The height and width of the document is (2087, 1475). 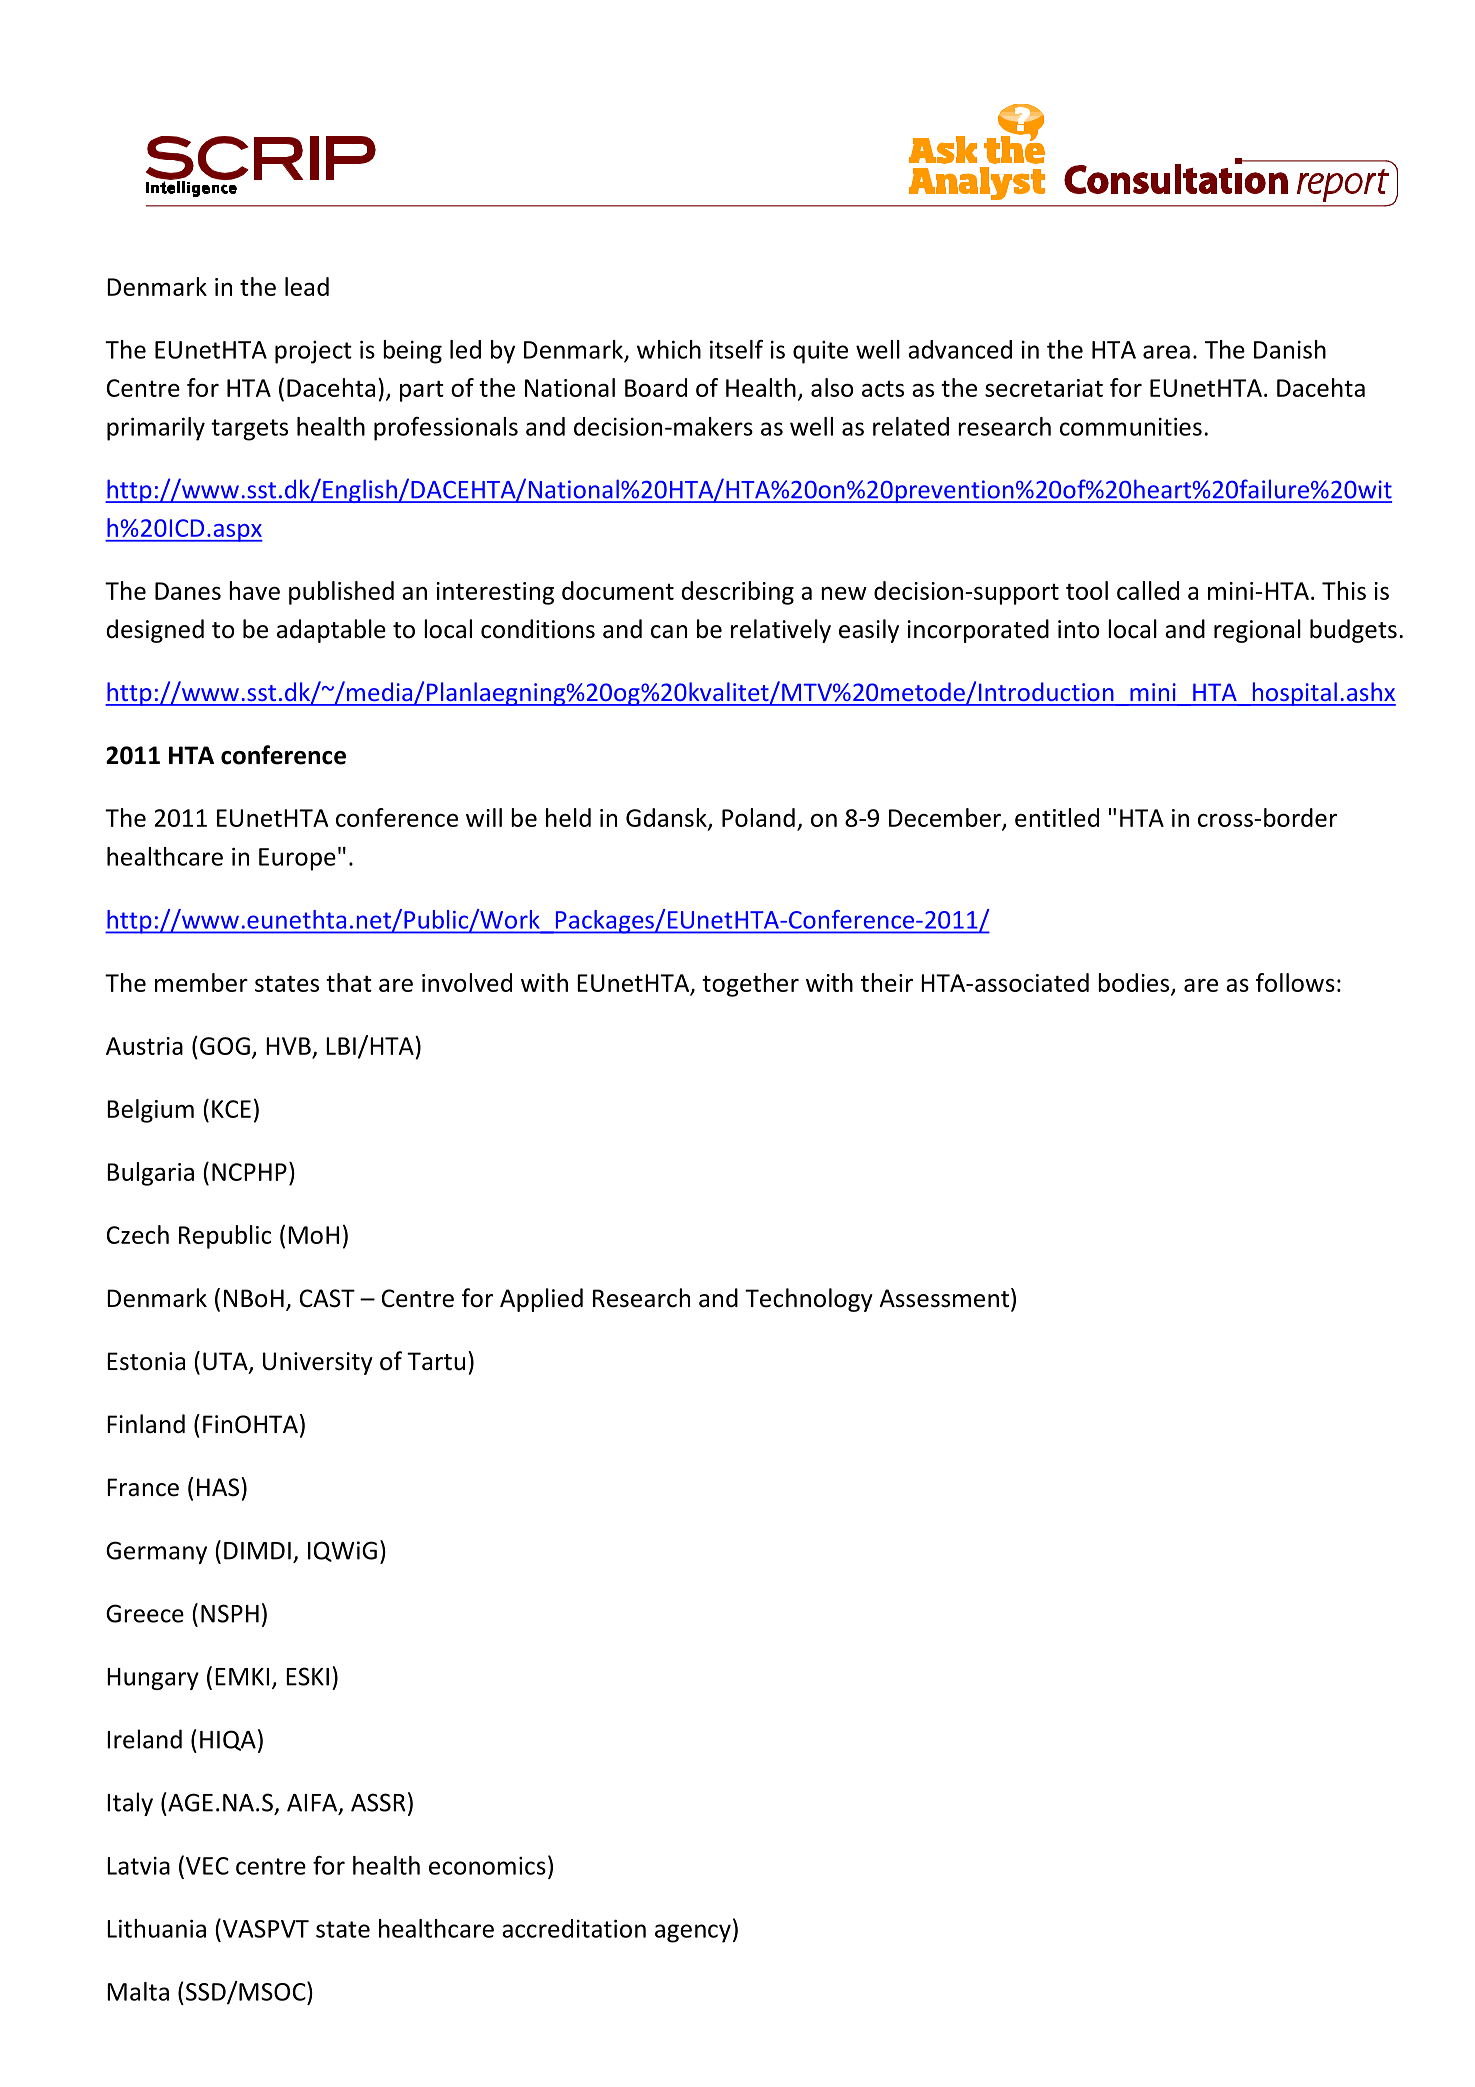 What do you see at coordinates (736, 349) in the document?
I see `itself` at bounding box center [736, 349].
